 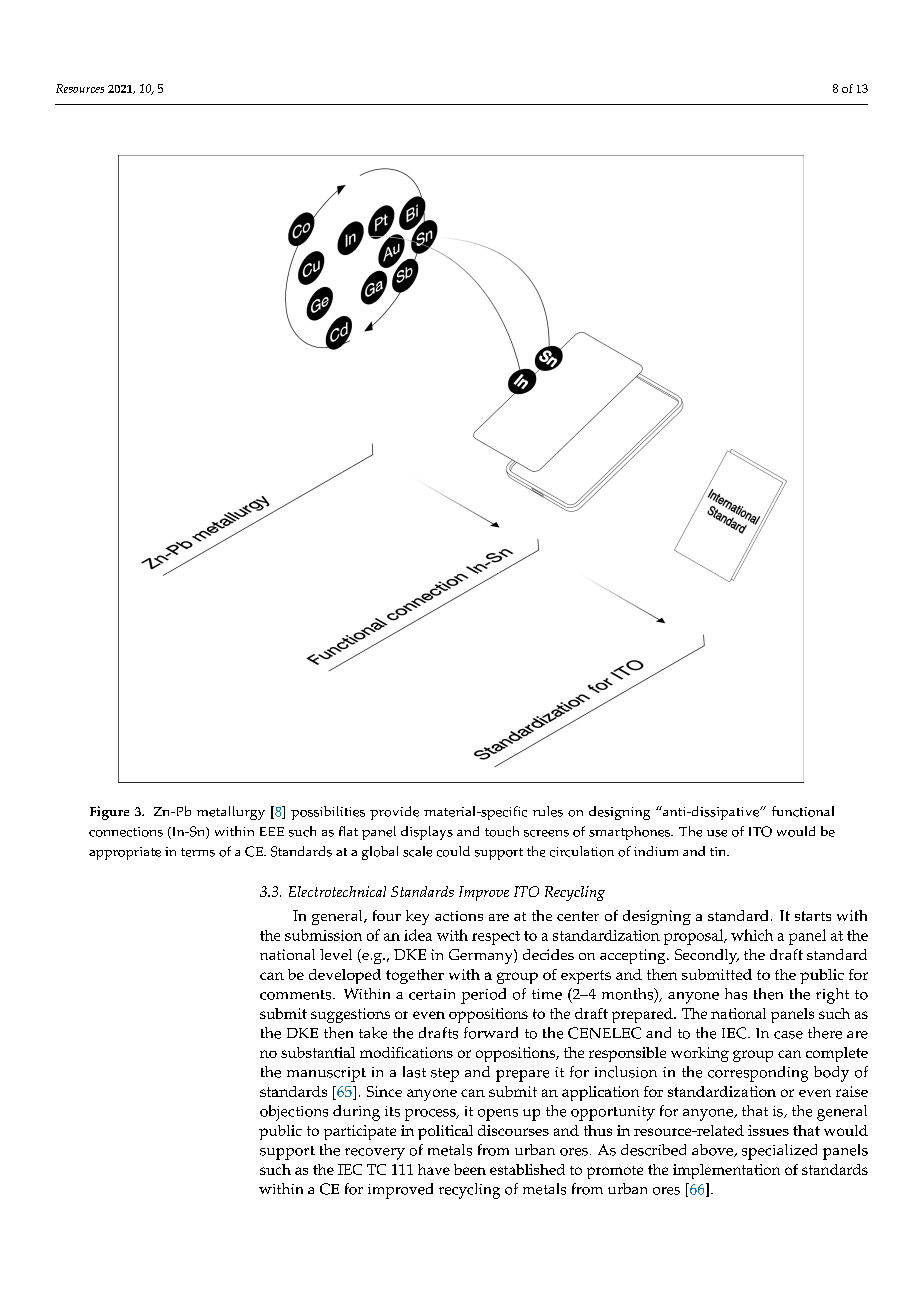 I want to click on metallurgy, so click(x=231, y=813).
